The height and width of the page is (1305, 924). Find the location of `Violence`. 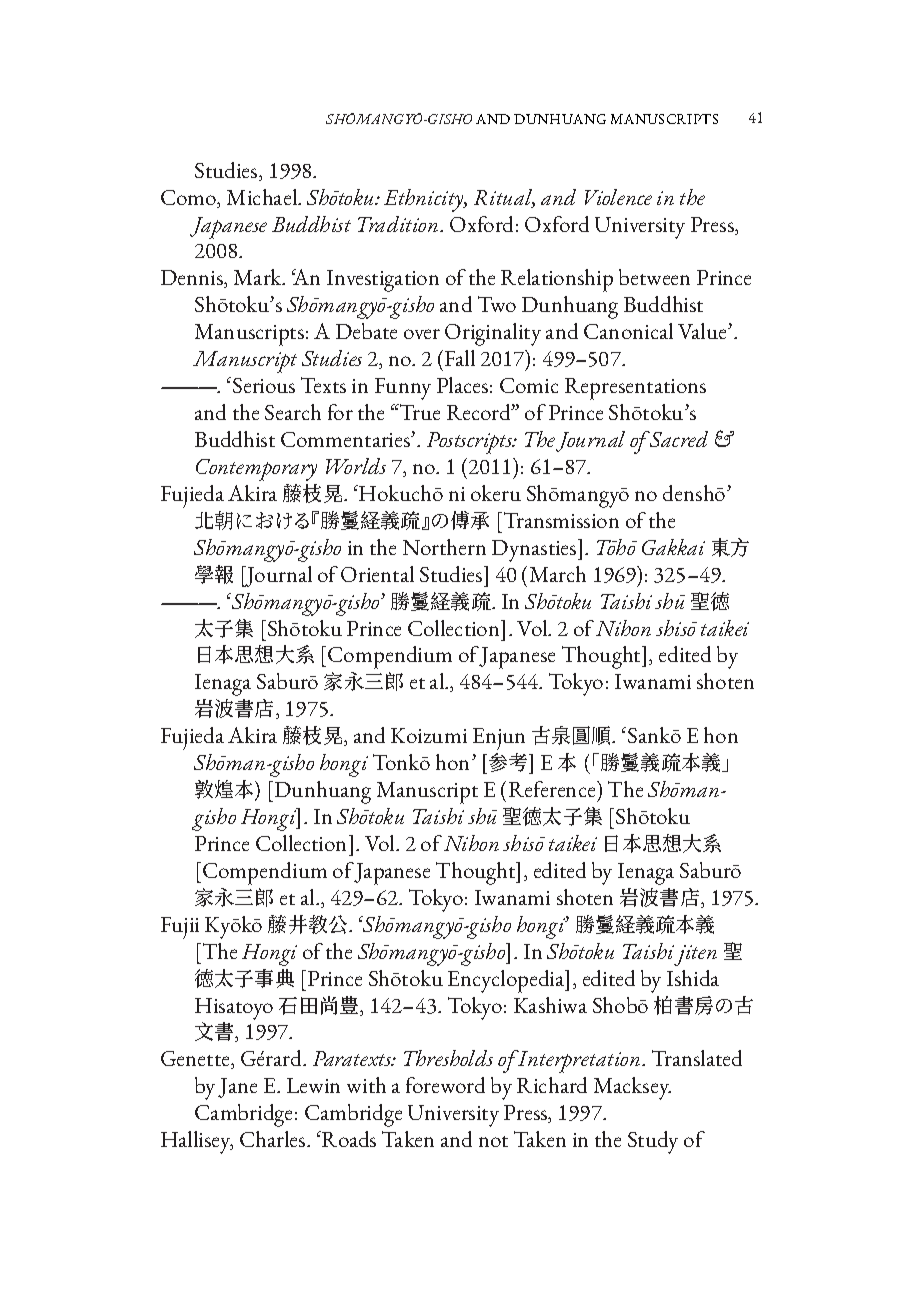

Violence is located at coordinates (618, 197).
